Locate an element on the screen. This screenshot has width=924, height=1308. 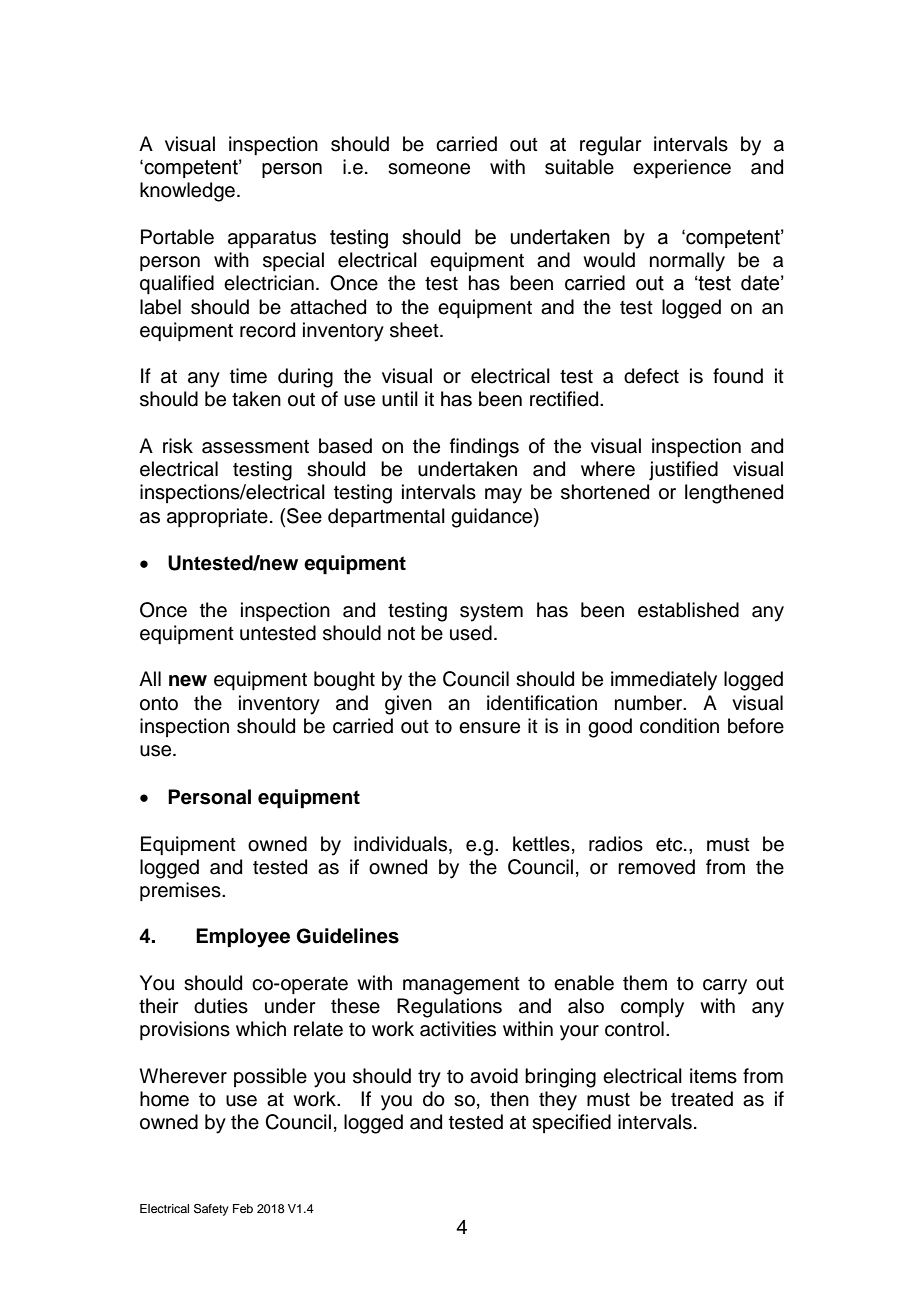
until is located at coordinates (400, 399).
